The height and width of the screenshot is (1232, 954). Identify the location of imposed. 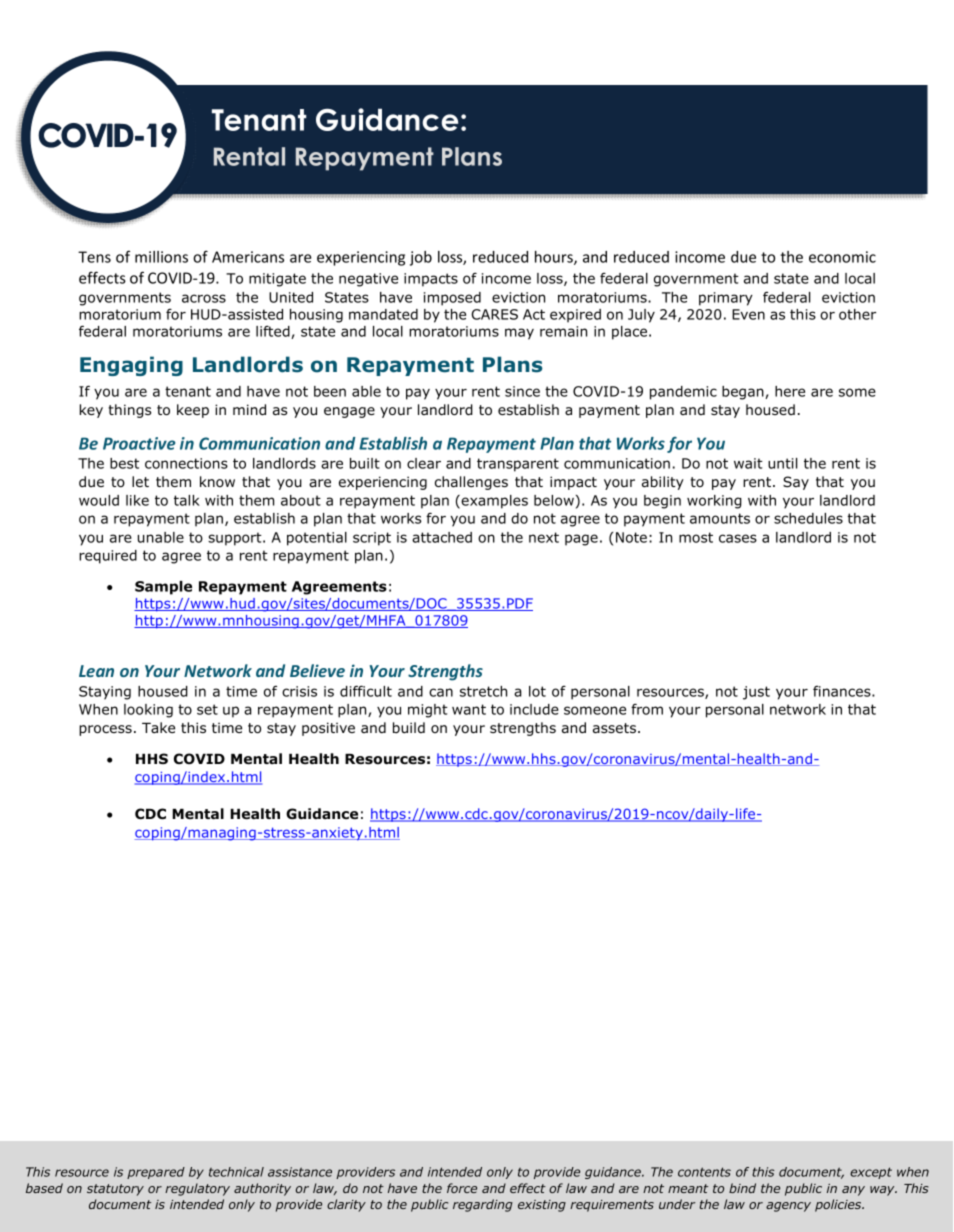
(452, 299).
